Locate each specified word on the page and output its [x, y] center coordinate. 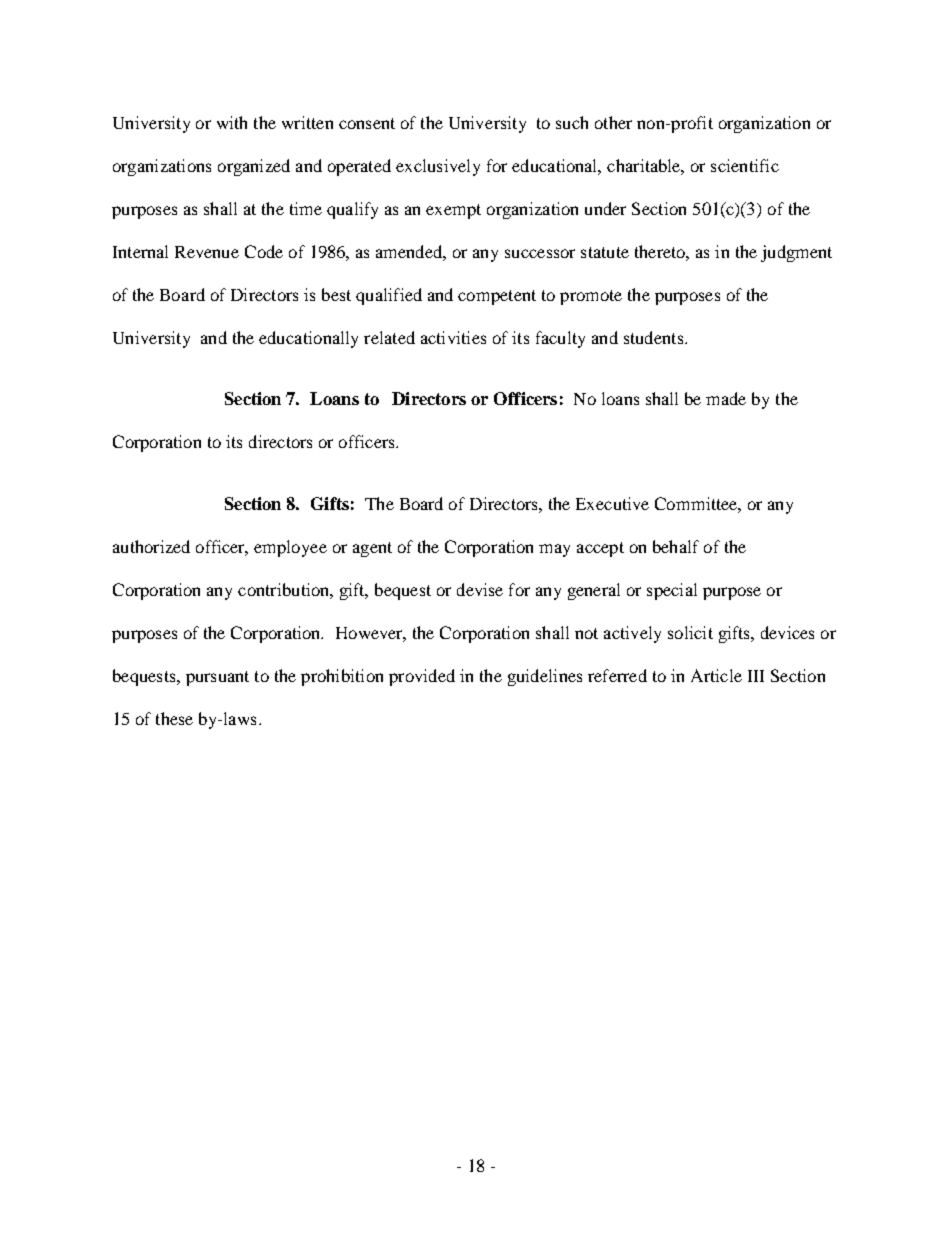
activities [453, 337]
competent [497, 297]
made [726, 398]
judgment [796, 253]
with [232, 122]
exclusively [438, 167]
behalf [676, 546]
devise [480, 589]
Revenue [207, 252]
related [389, 337]
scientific [745, 165]
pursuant [217, 678]
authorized [151, 546]
